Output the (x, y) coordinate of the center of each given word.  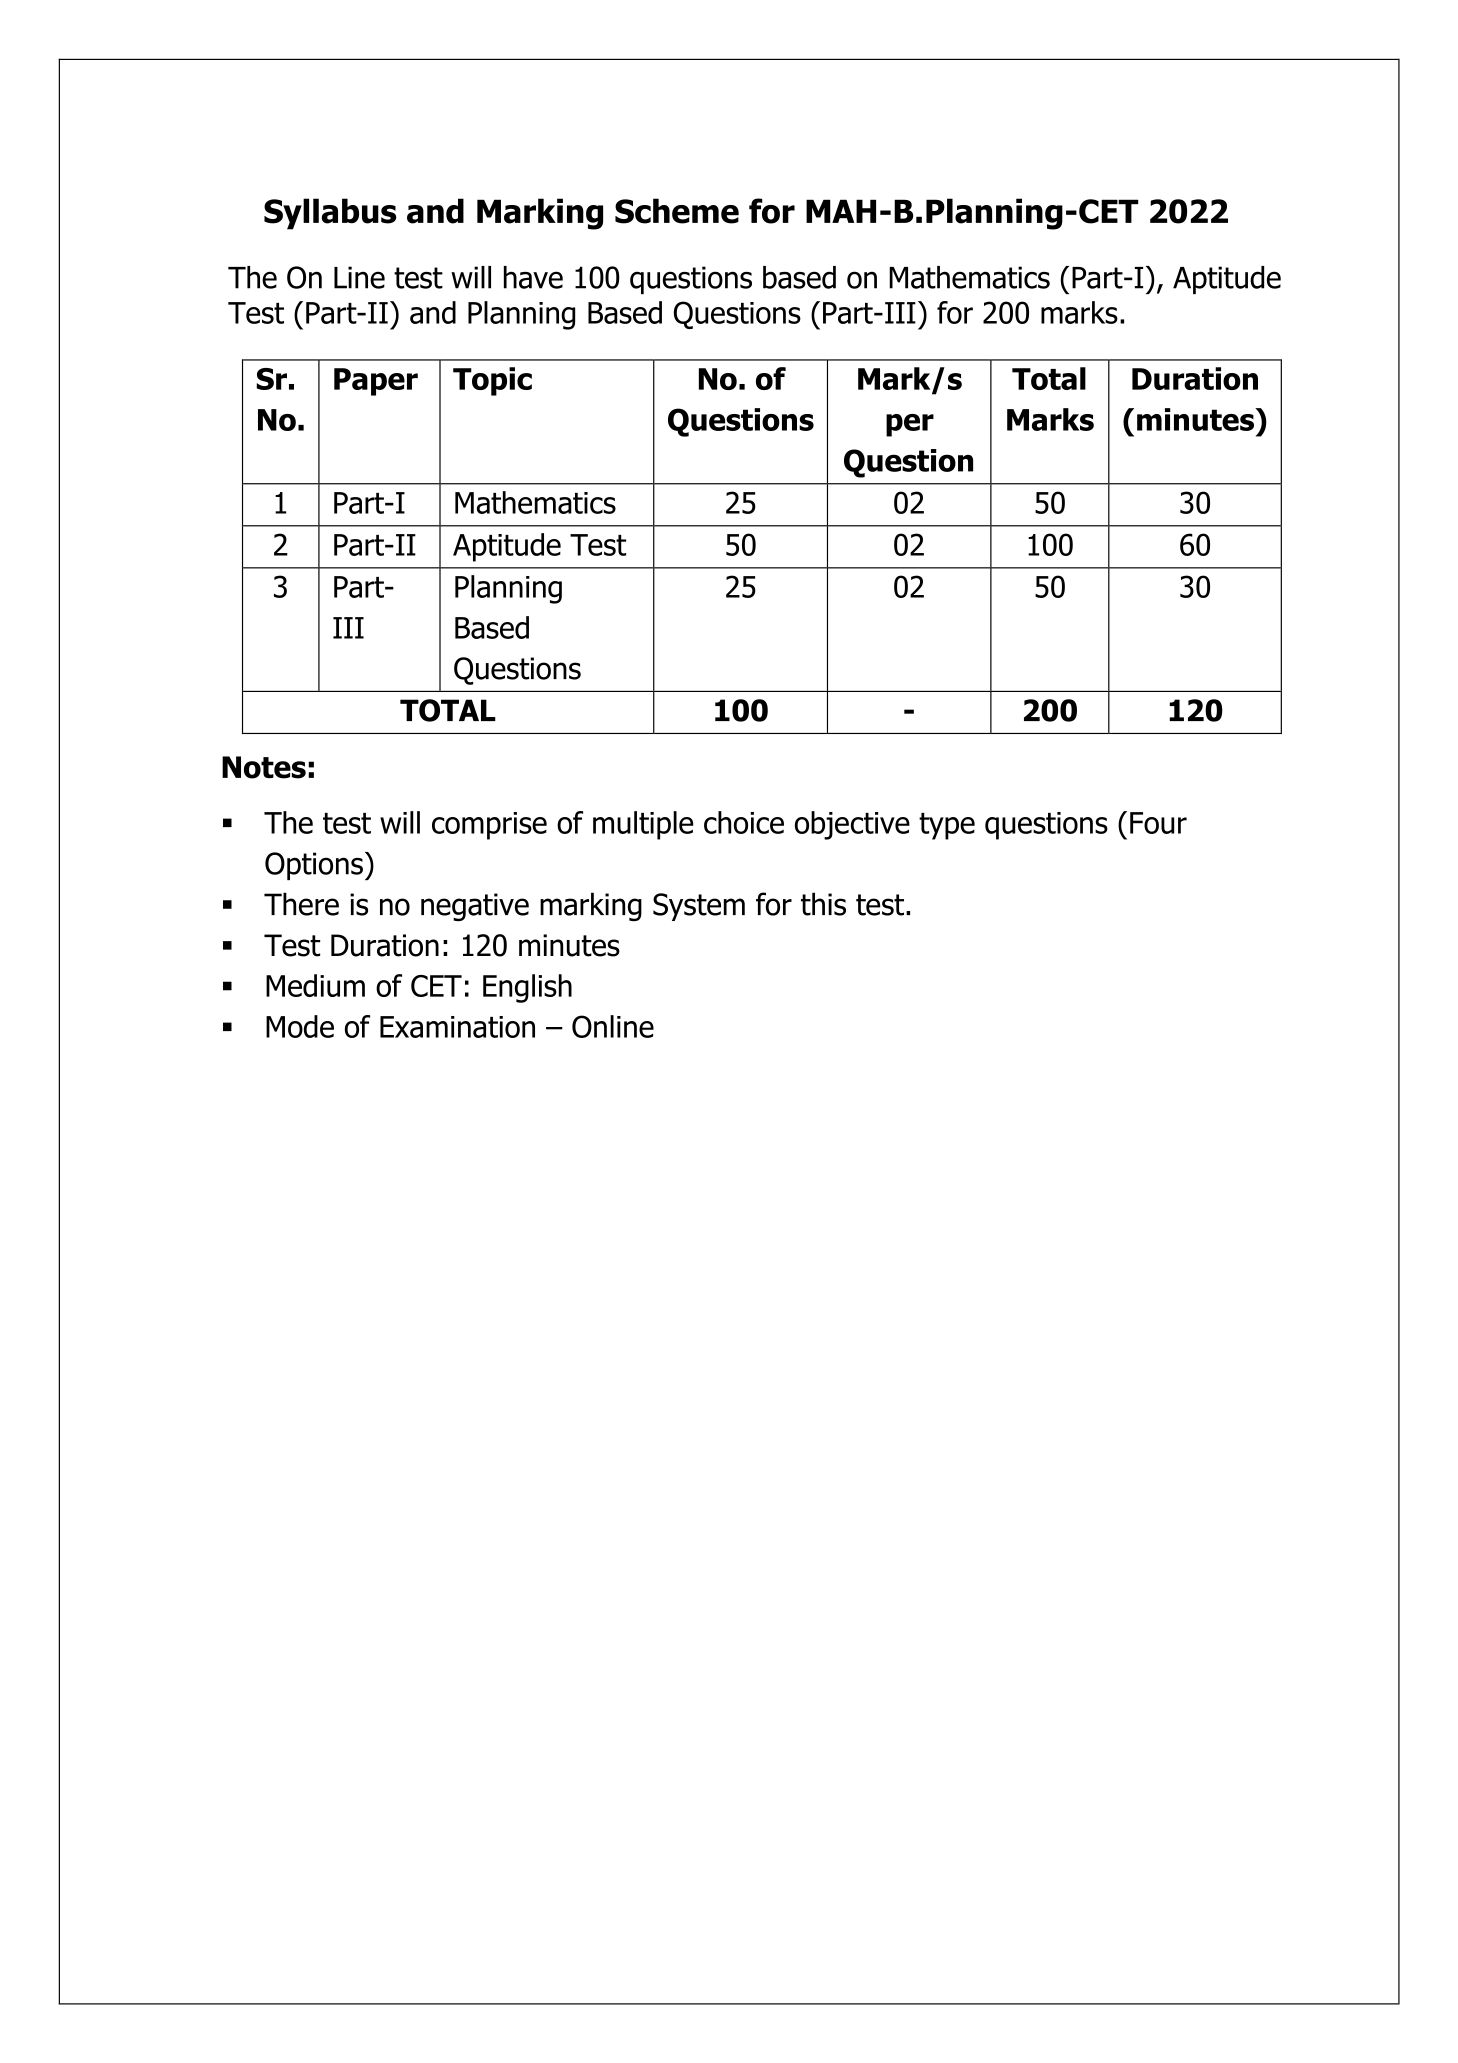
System (699, 907)
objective (852, 825)
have (533, 277)
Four (1158, 823)
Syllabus (330, 214)
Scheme (677, 211)
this (823, 904)
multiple (643, 825)
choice (744, 822)
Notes (264, 767)
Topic (492, 381)
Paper (376, 382)
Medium (315, 985)
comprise (489, 826)
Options (314, 866)
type (947, 826)
